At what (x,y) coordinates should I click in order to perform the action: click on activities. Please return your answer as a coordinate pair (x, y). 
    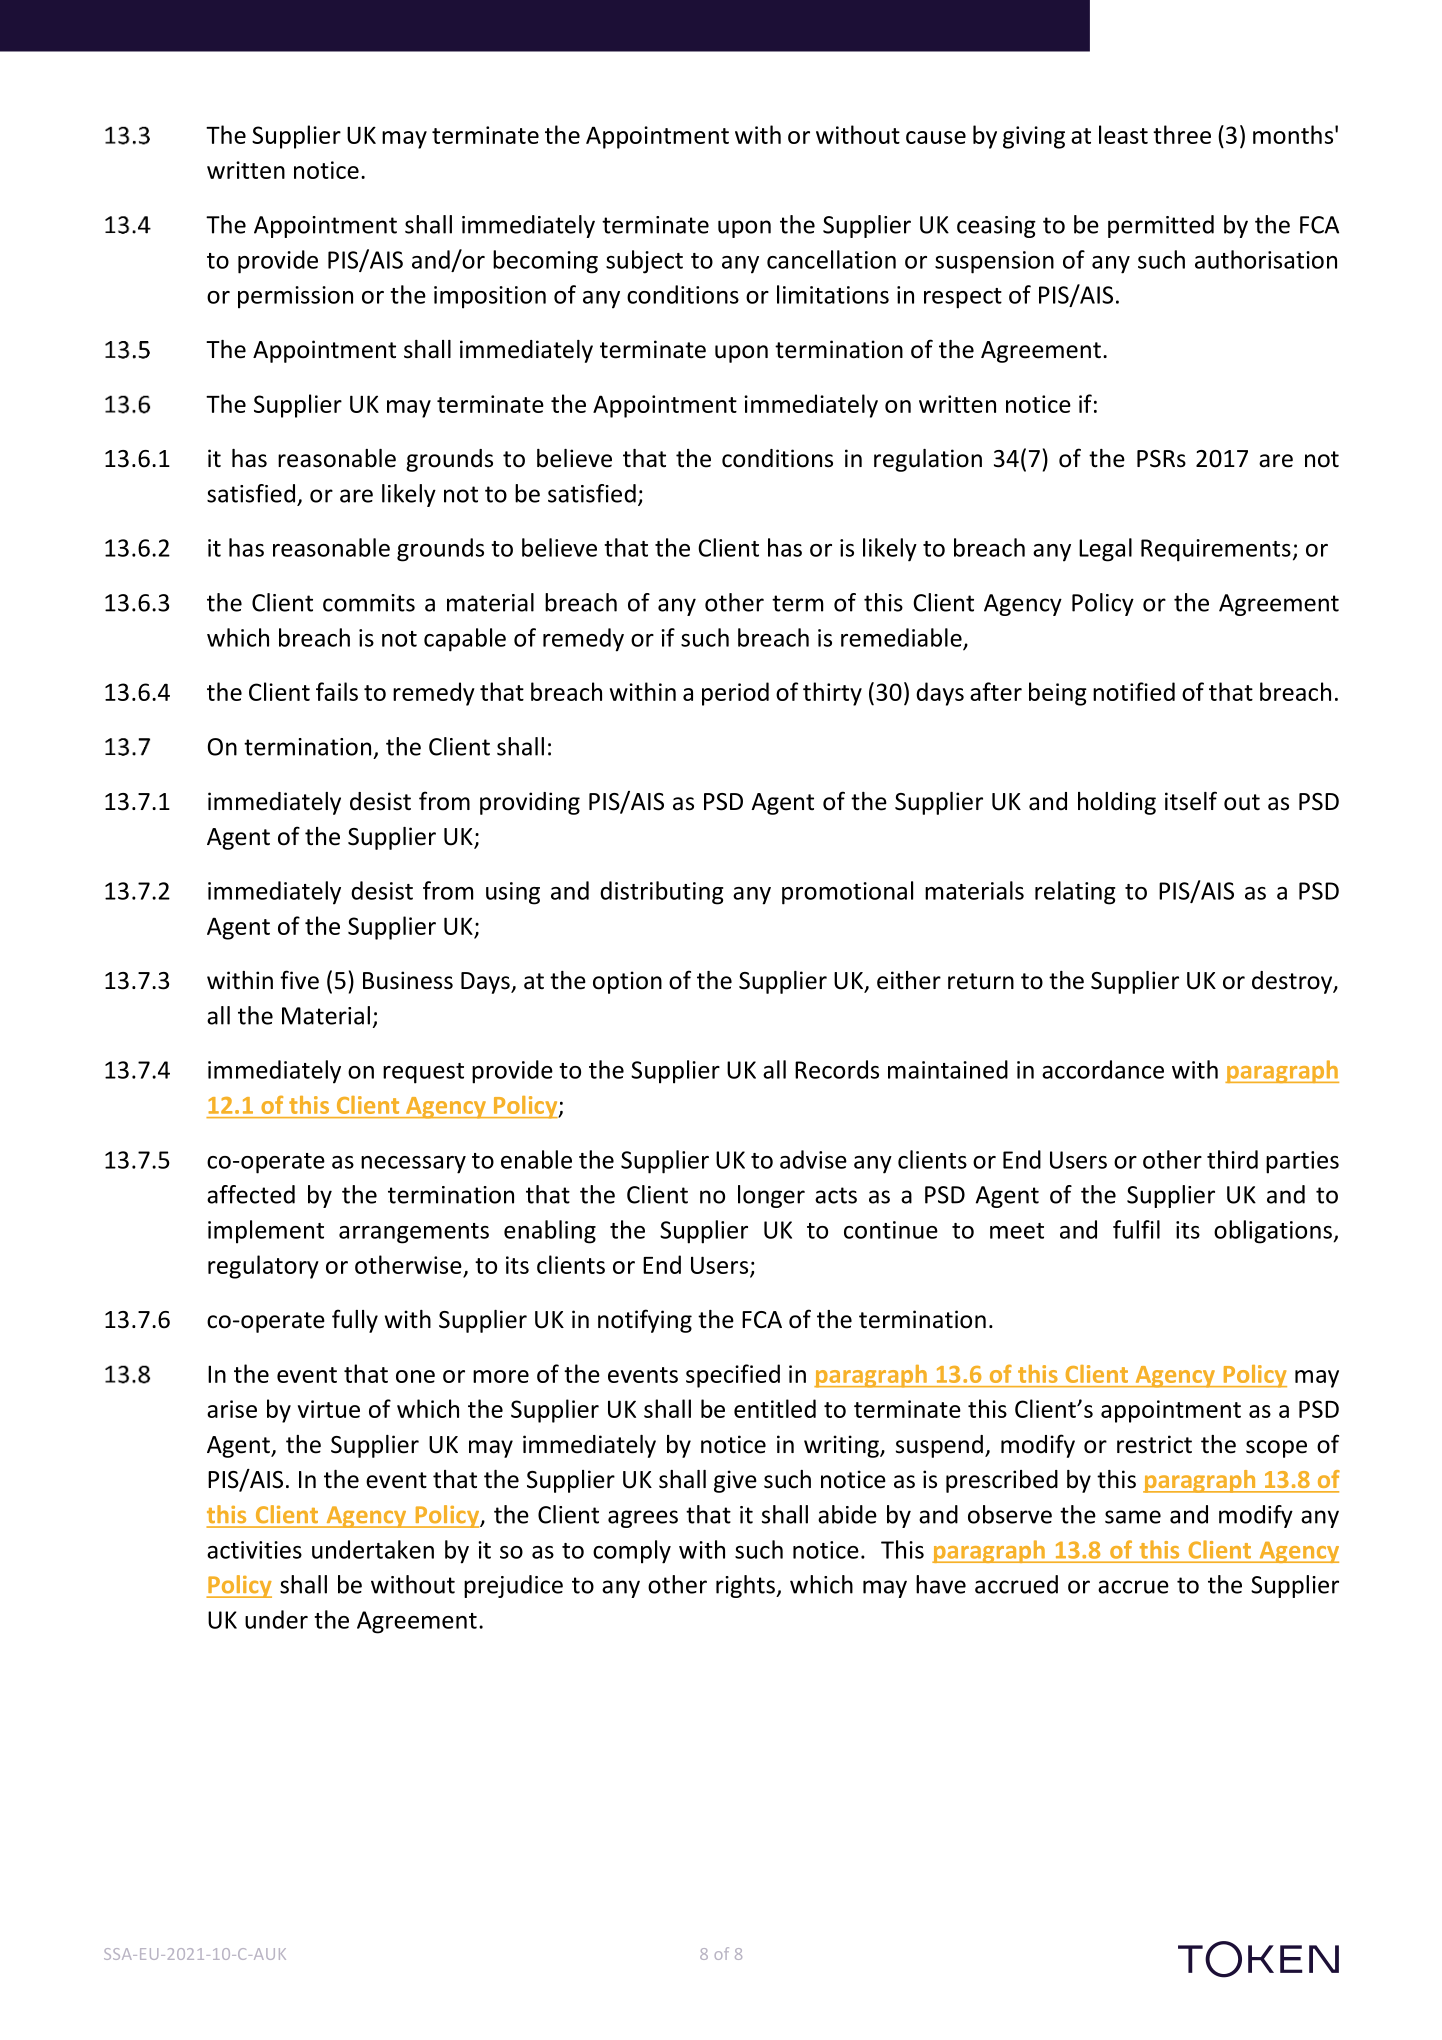
    Looking at the image, I should click on (254, 1550).
